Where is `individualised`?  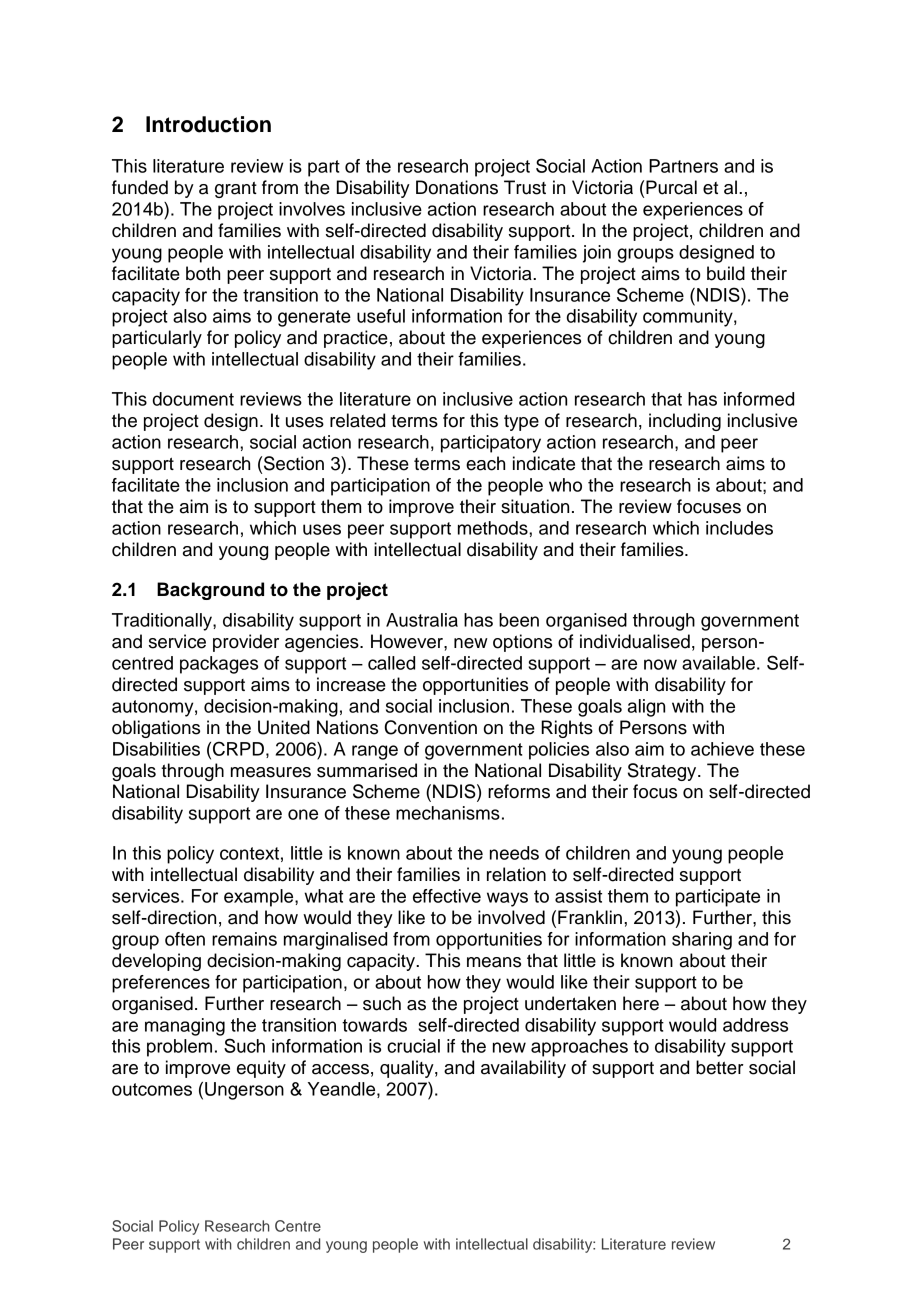
individualised is located at coordinates (635, 641).
